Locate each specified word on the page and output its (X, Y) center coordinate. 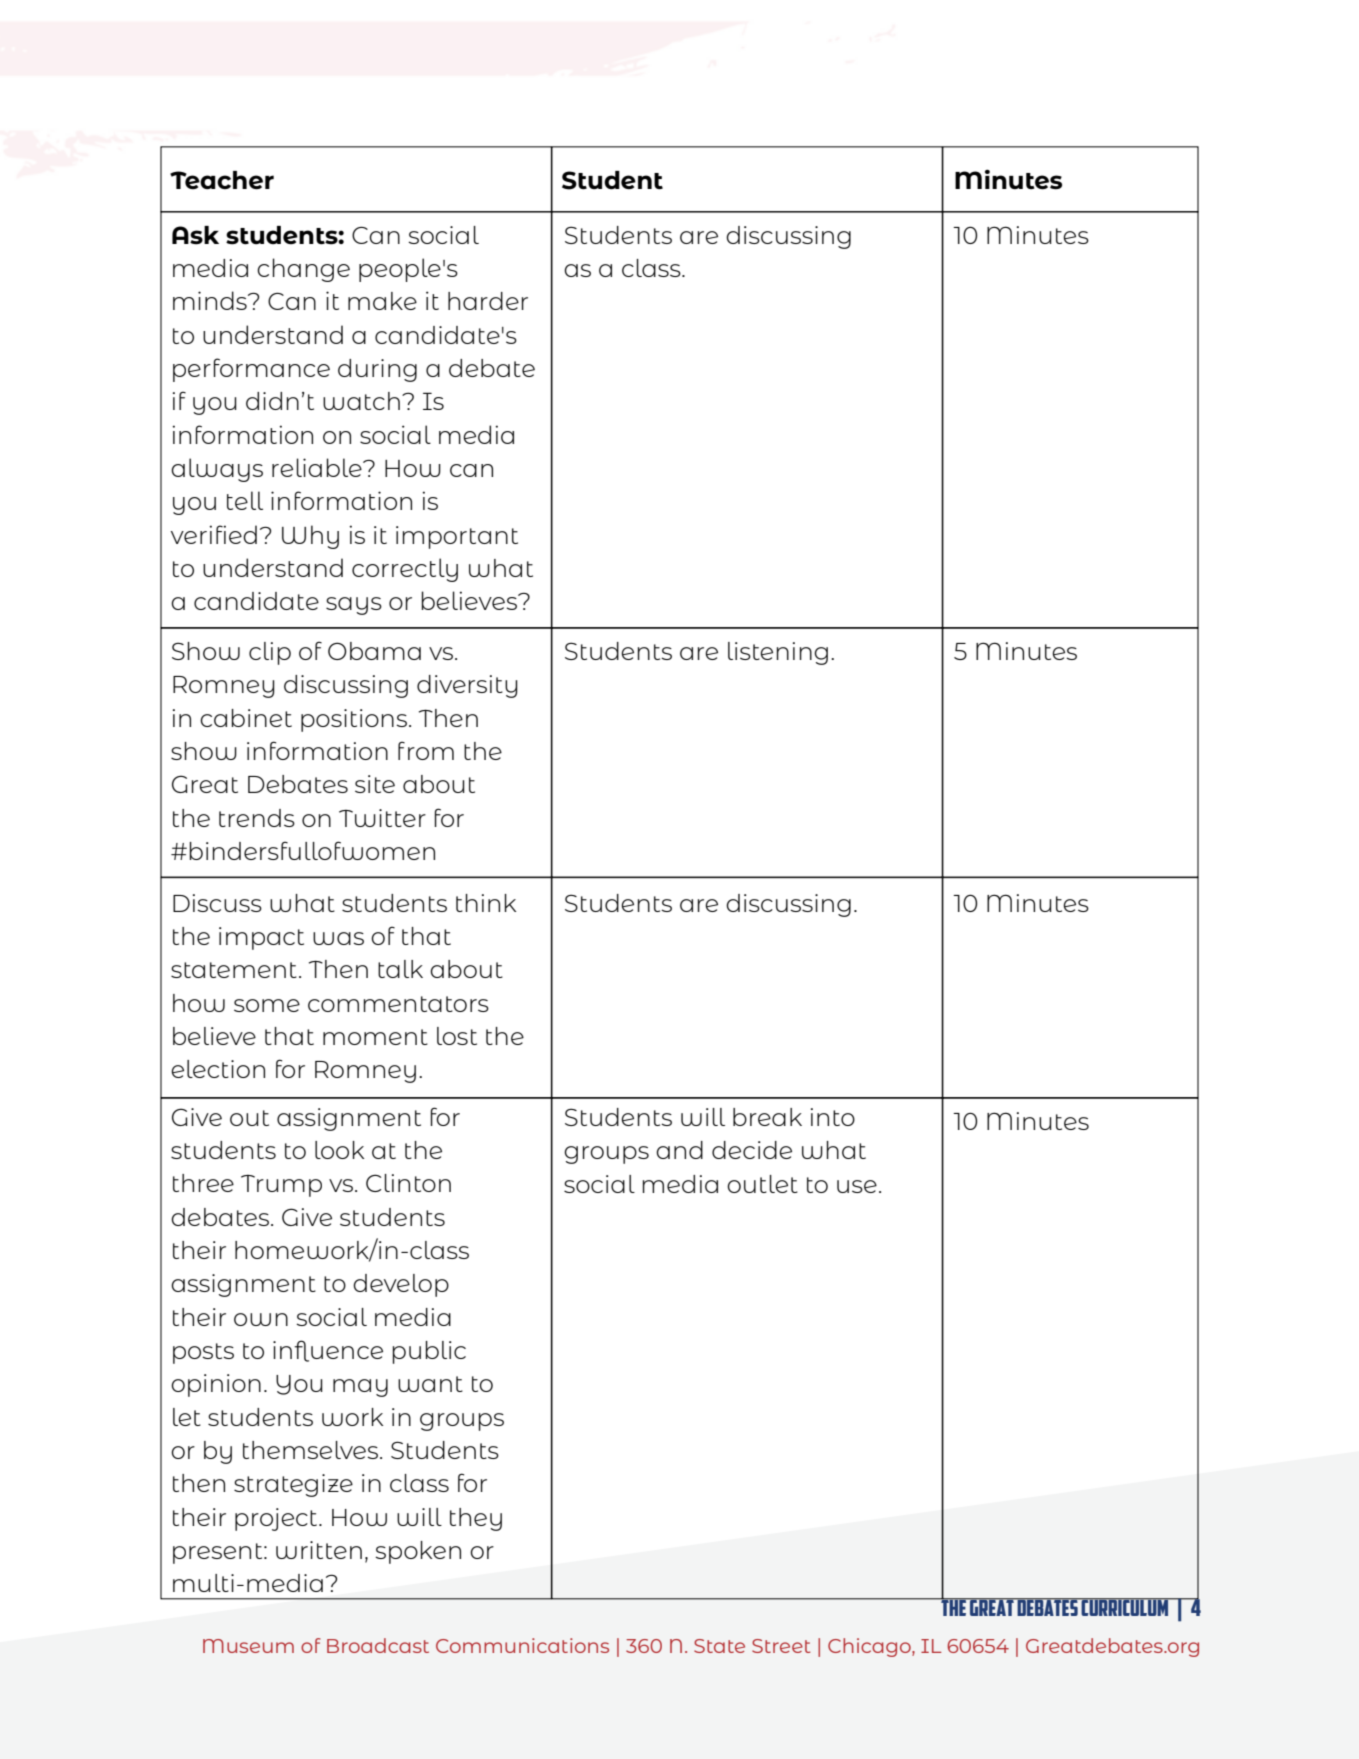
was (338, 938)
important (457, 537)
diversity (467, 686)
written (319, 1550)
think (486, 903)
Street (781, 1646)
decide (752, 1150)
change (303, 270)
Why (310, 537)
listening (778, 653)
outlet (762, 1184)
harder (488, 301)
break (767, 1117)
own (261, 1319)
